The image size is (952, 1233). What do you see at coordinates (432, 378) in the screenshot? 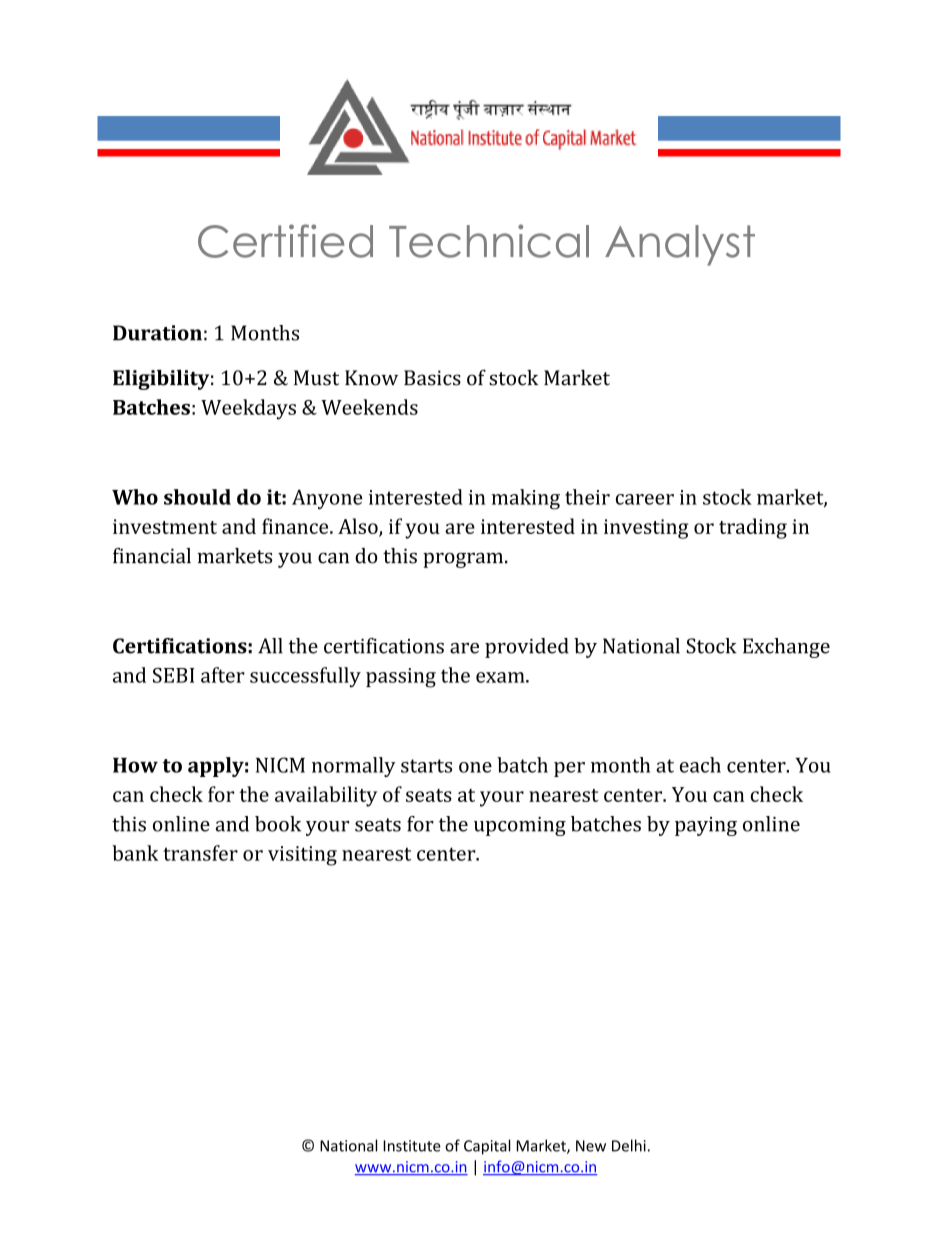
I see `Basics` at bounding box center [432, 378].
